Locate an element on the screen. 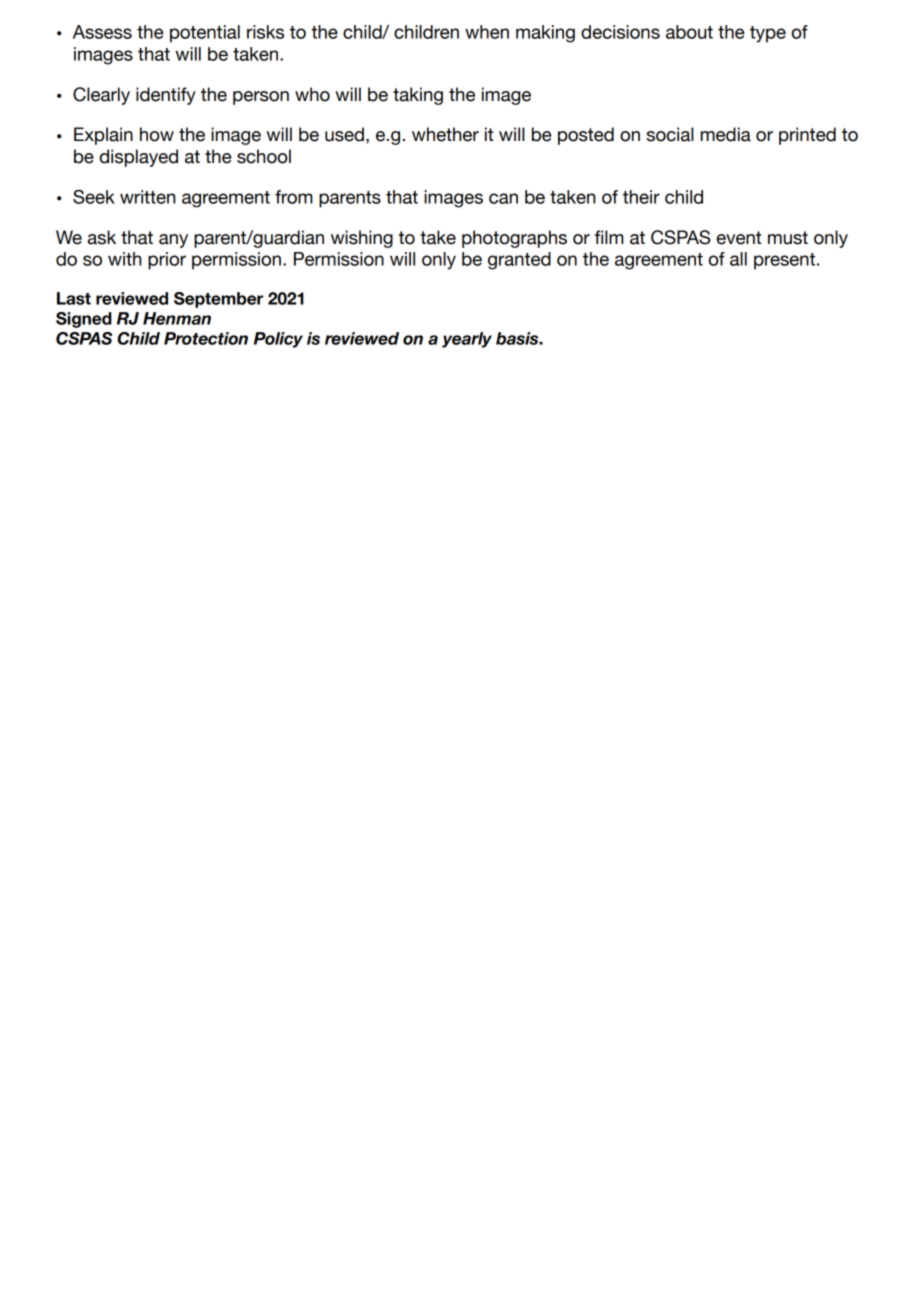  potential is located at coordinates (205, 34).
